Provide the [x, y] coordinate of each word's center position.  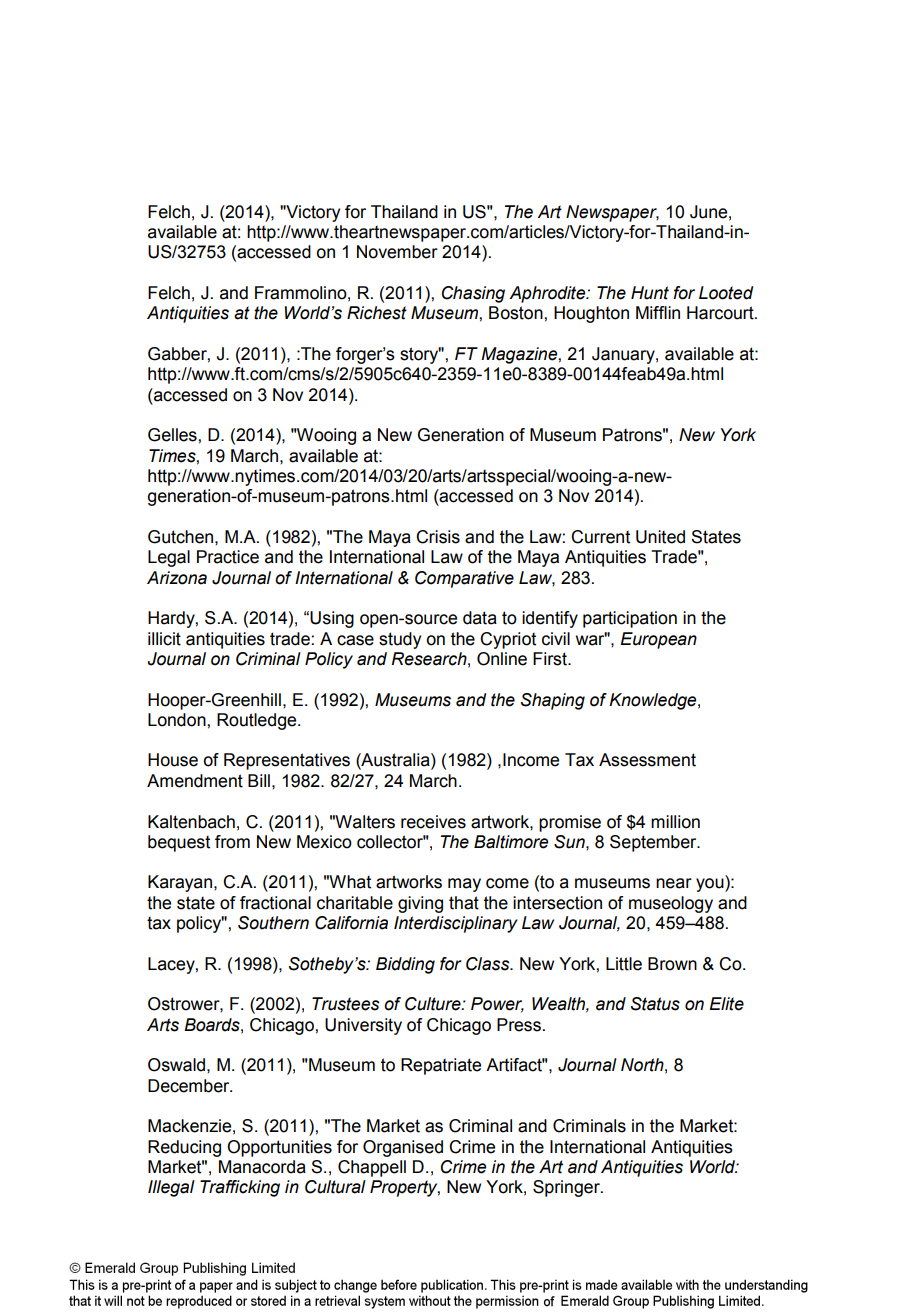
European [658, 640]
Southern [273, 923]
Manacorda [262, 1167]
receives [433, 822]
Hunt [650, 293]
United [660, 537]
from [232, 842]
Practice [228, 557]
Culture [434, 1004]
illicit [164, 639]
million [675, 822]
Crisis [438, 537]
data [480, 618]
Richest [377, 313]
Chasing [473, 294]
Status [655, 1004]
